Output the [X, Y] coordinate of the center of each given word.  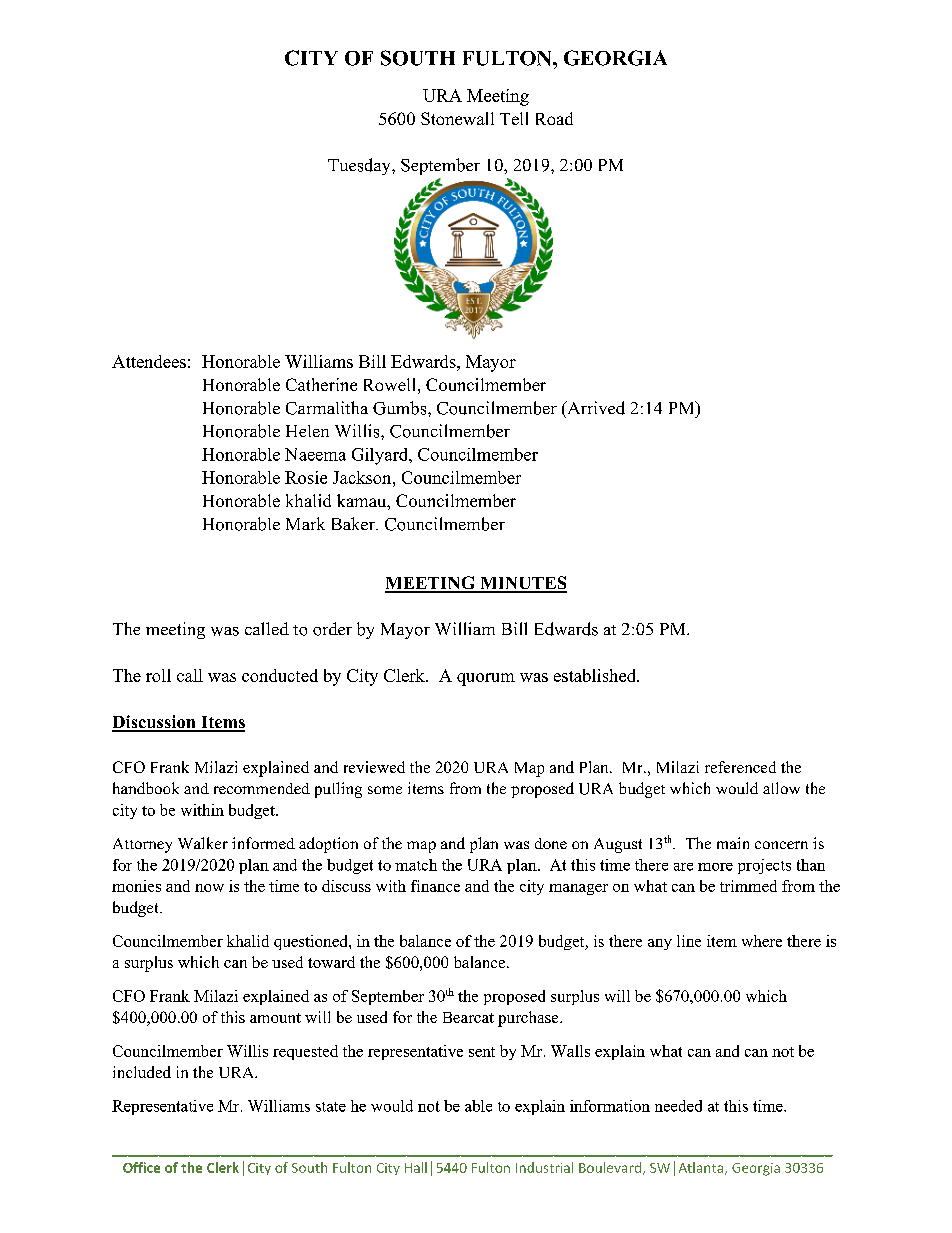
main [733, 843]
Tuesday [360, 166]
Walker [203, 843]
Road [554, 118]
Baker [354, 523]
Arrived [595, 408]
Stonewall [457, 118]
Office [141, 1167]
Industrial [544, 1167]
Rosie [306, 477]
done [551, 843]
